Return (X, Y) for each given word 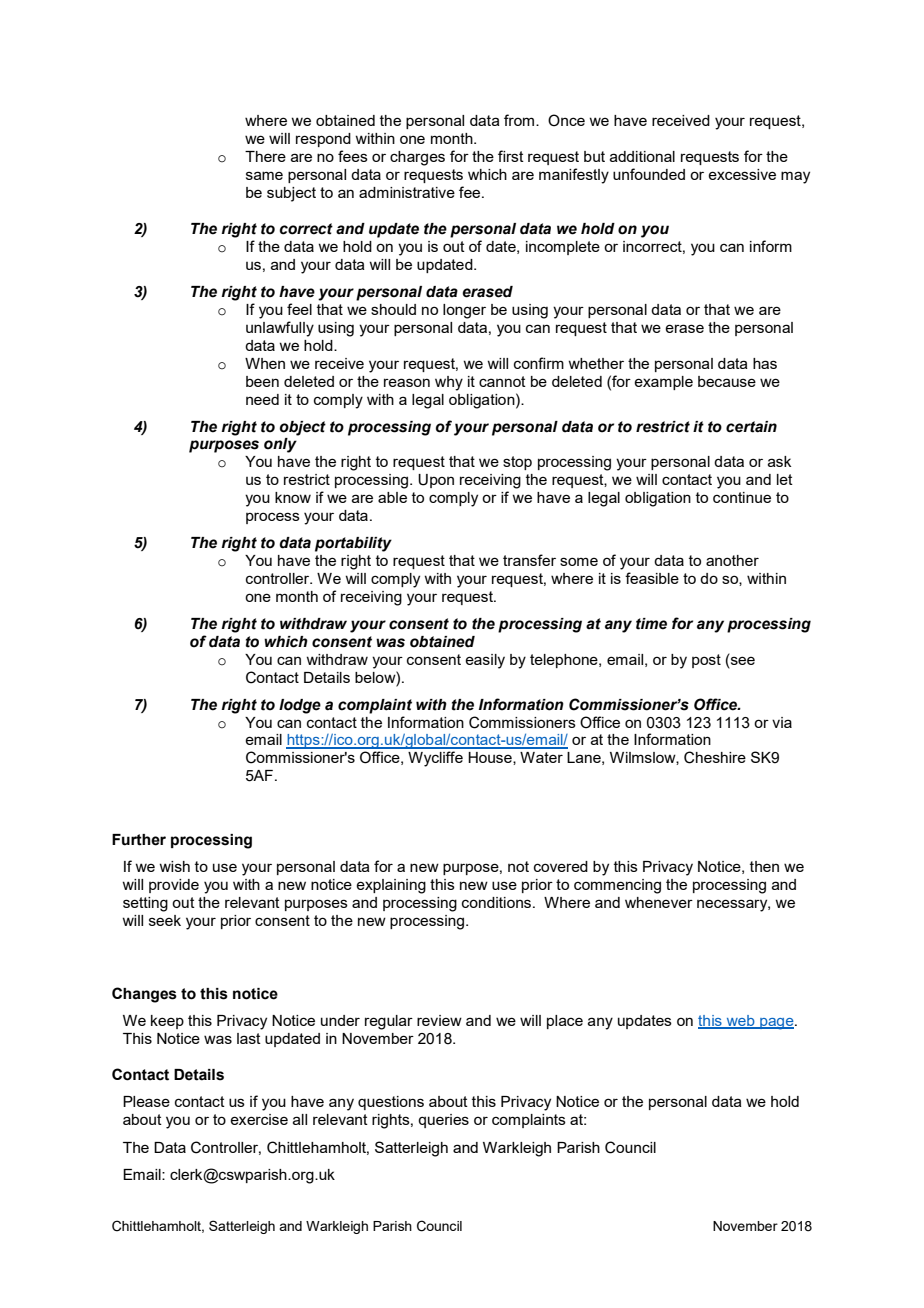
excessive (742, 174)
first (511, 156)
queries (443, 1121)
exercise (259, 1119)
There (265, 156)
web (741, 1021)
